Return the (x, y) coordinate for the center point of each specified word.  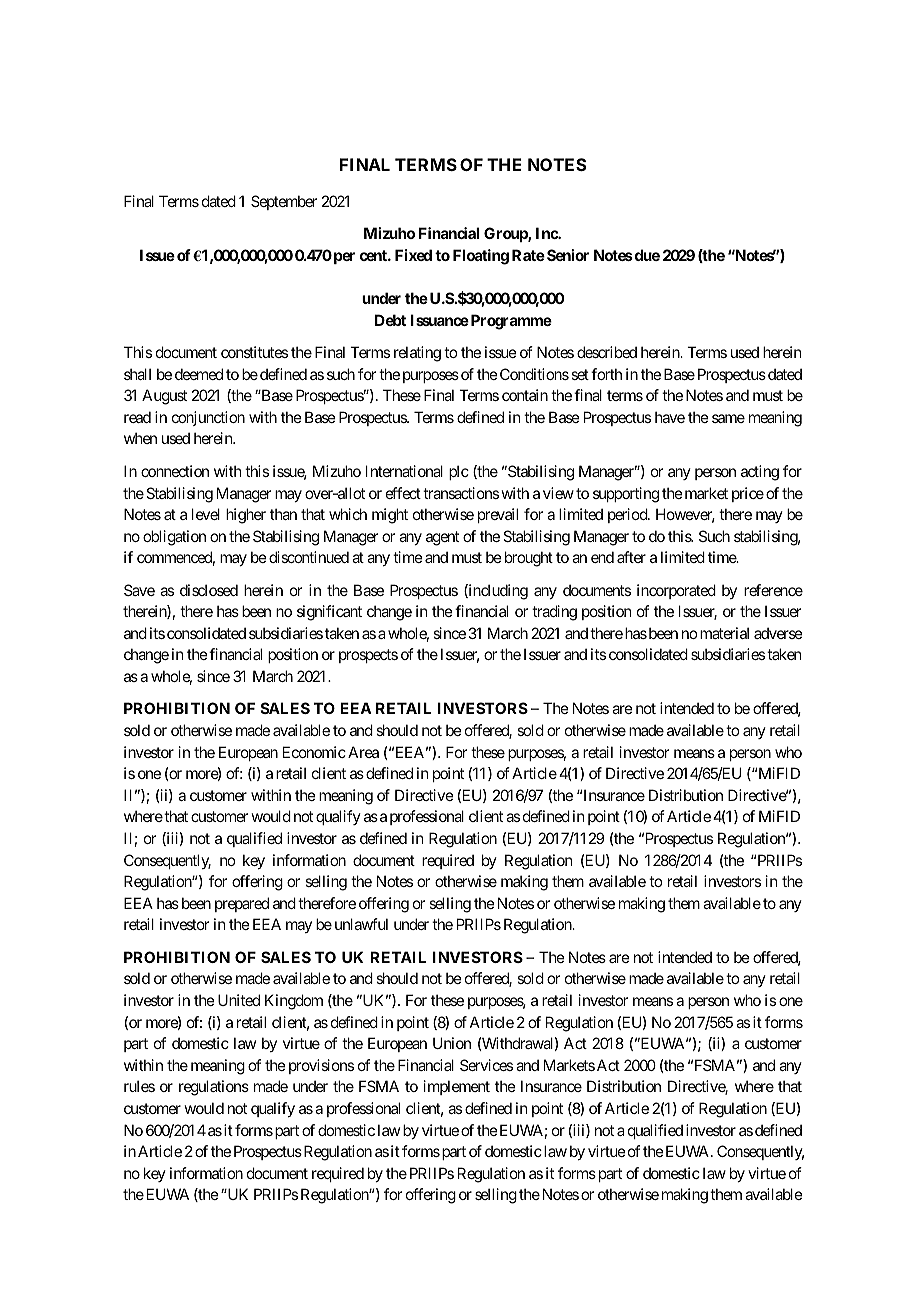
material (724, 633)
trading (554, 613)
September (284, 202)
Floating (481, 257)
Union (452, 1043)
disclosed (209, 590)
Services (486, 1065)
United (239, 1000)
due (646, 255)
